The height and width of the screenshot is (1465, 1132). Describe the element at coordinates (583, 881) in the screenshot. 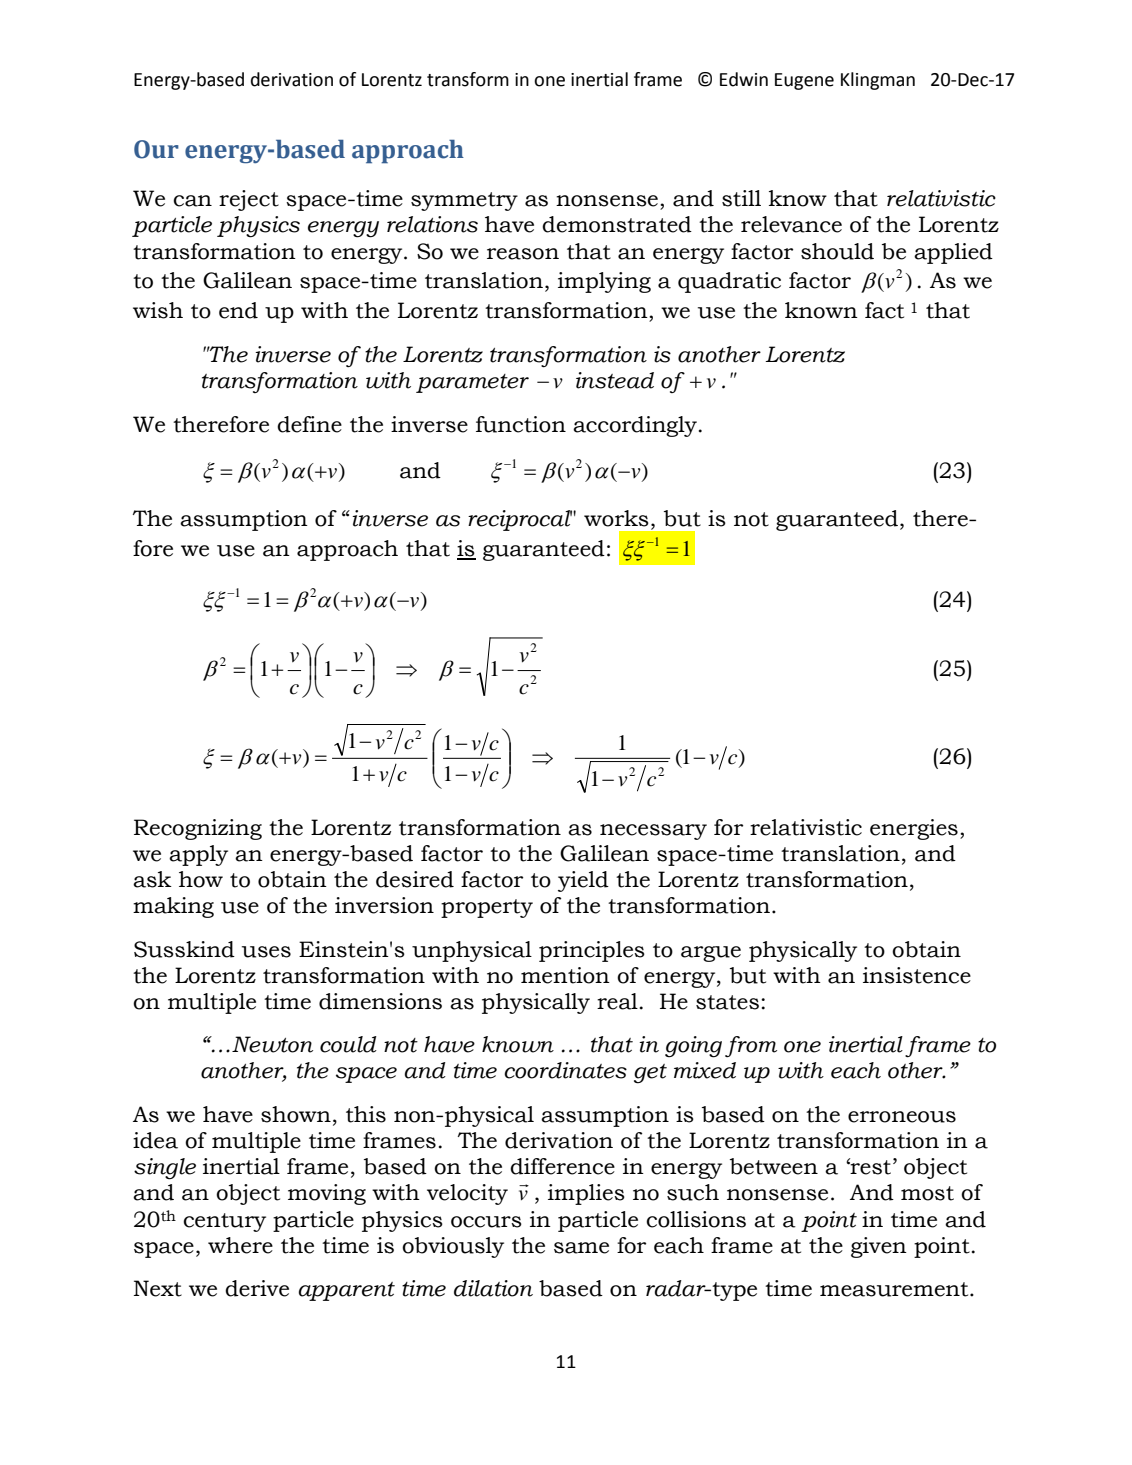

I see `yield` at that location.
